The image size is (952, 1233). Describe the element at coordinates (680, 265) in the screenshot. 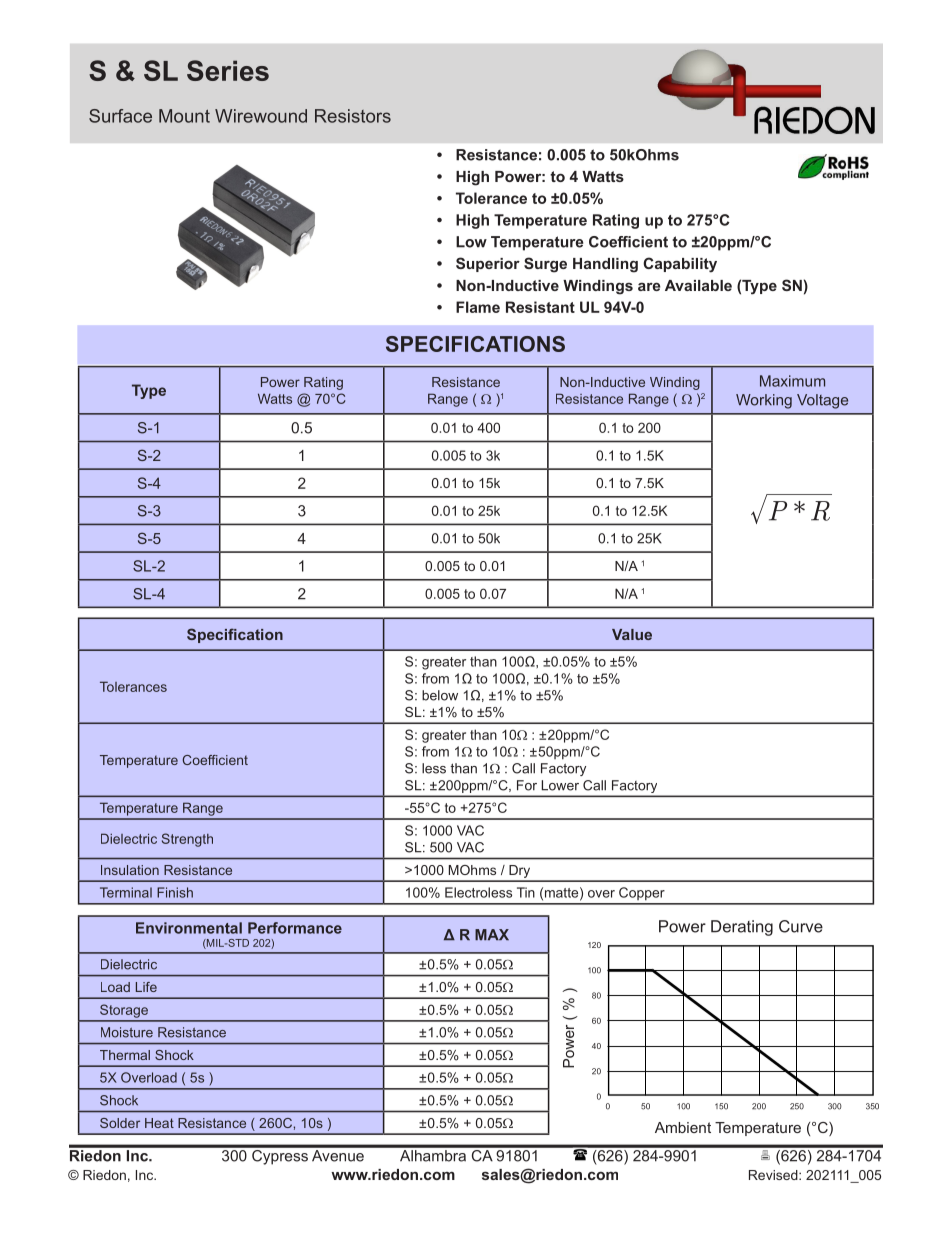

I see `Capability` at that location.
